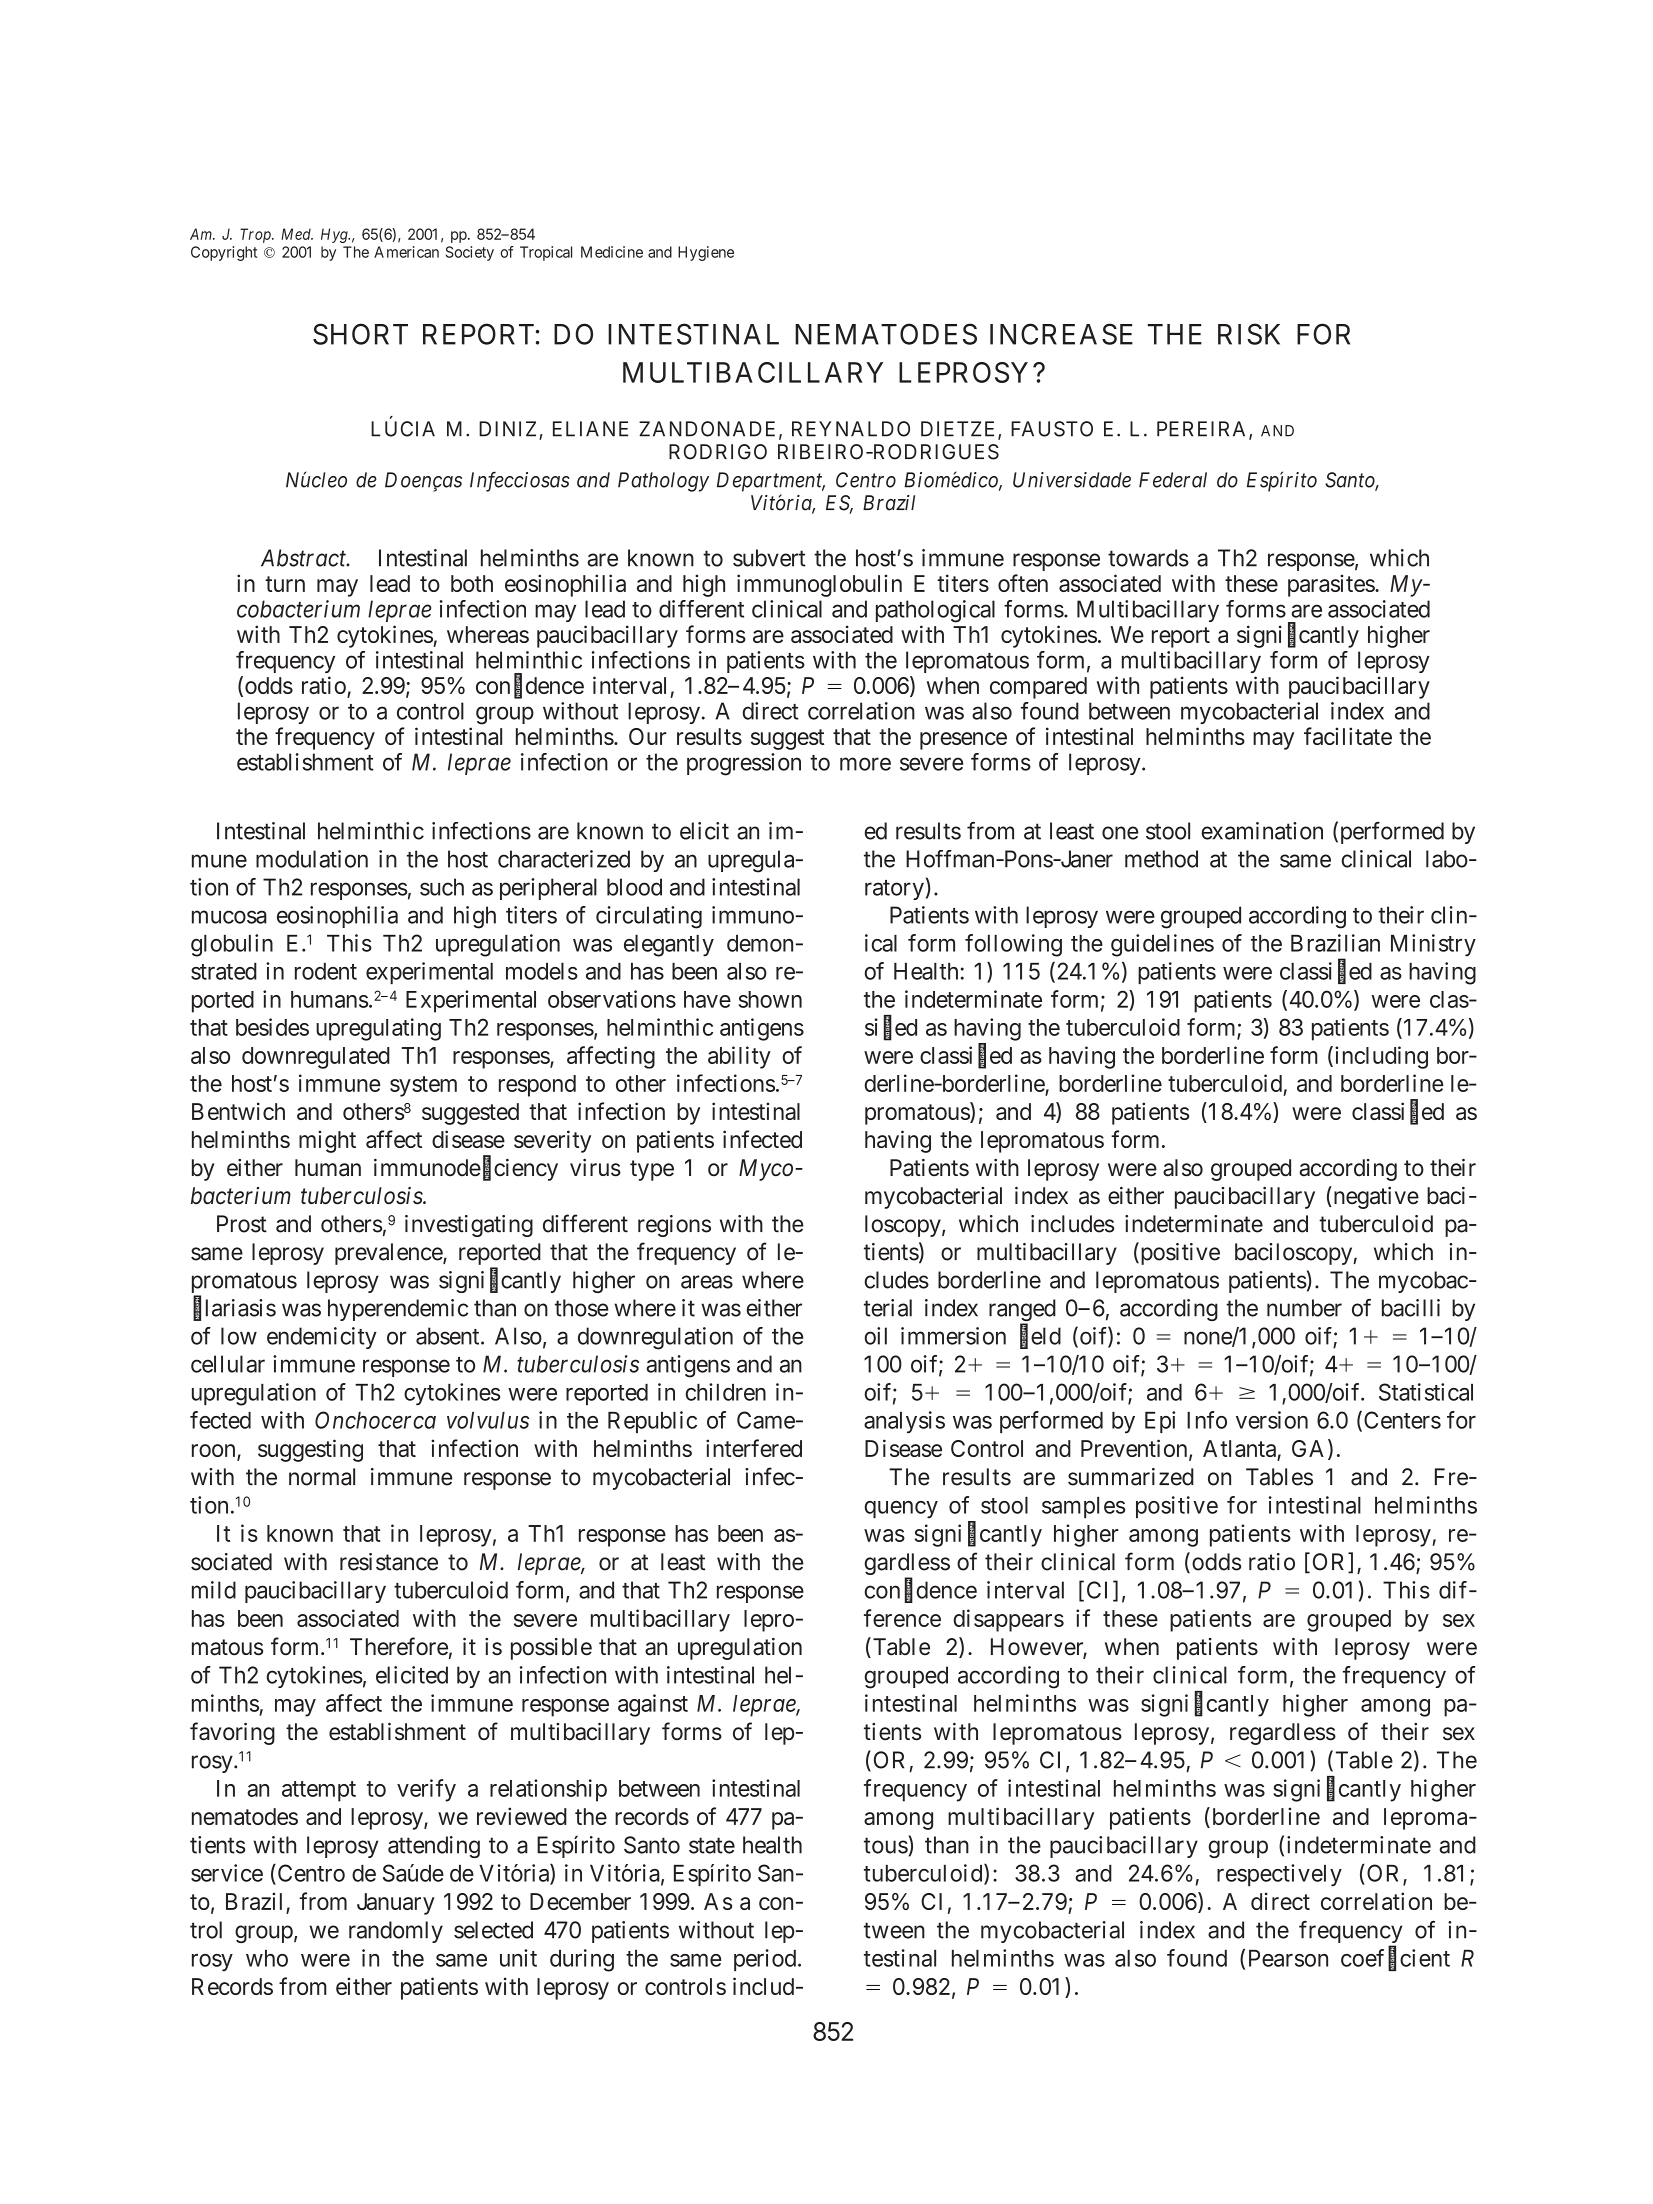 The image size is (1653, 2204). What do you see at coordinates (706, 253) in the image?
I see `Hygiene` at bounding box center [706, 253].
